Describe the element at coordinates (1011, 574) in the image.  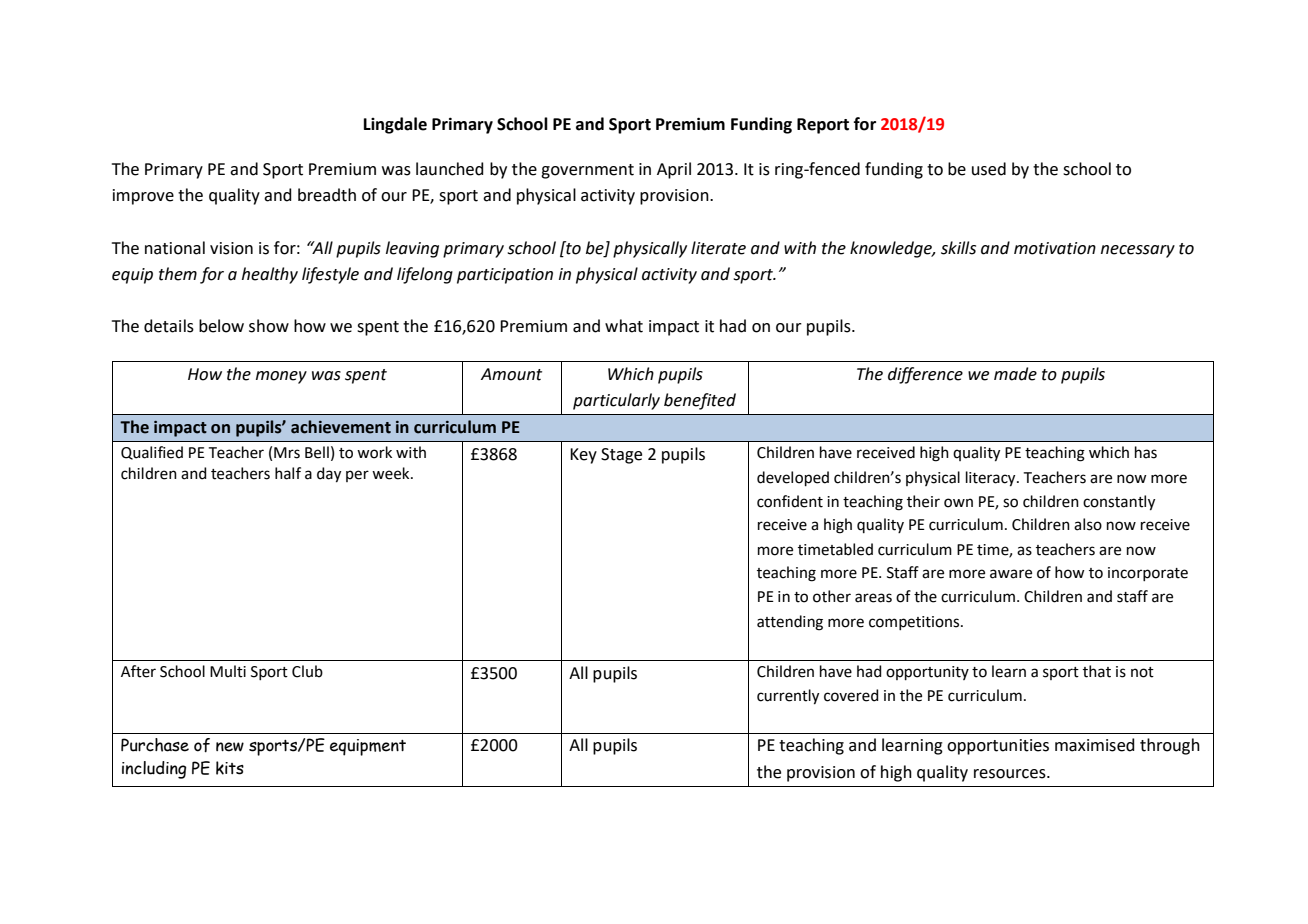
I see `aware` at that location.
